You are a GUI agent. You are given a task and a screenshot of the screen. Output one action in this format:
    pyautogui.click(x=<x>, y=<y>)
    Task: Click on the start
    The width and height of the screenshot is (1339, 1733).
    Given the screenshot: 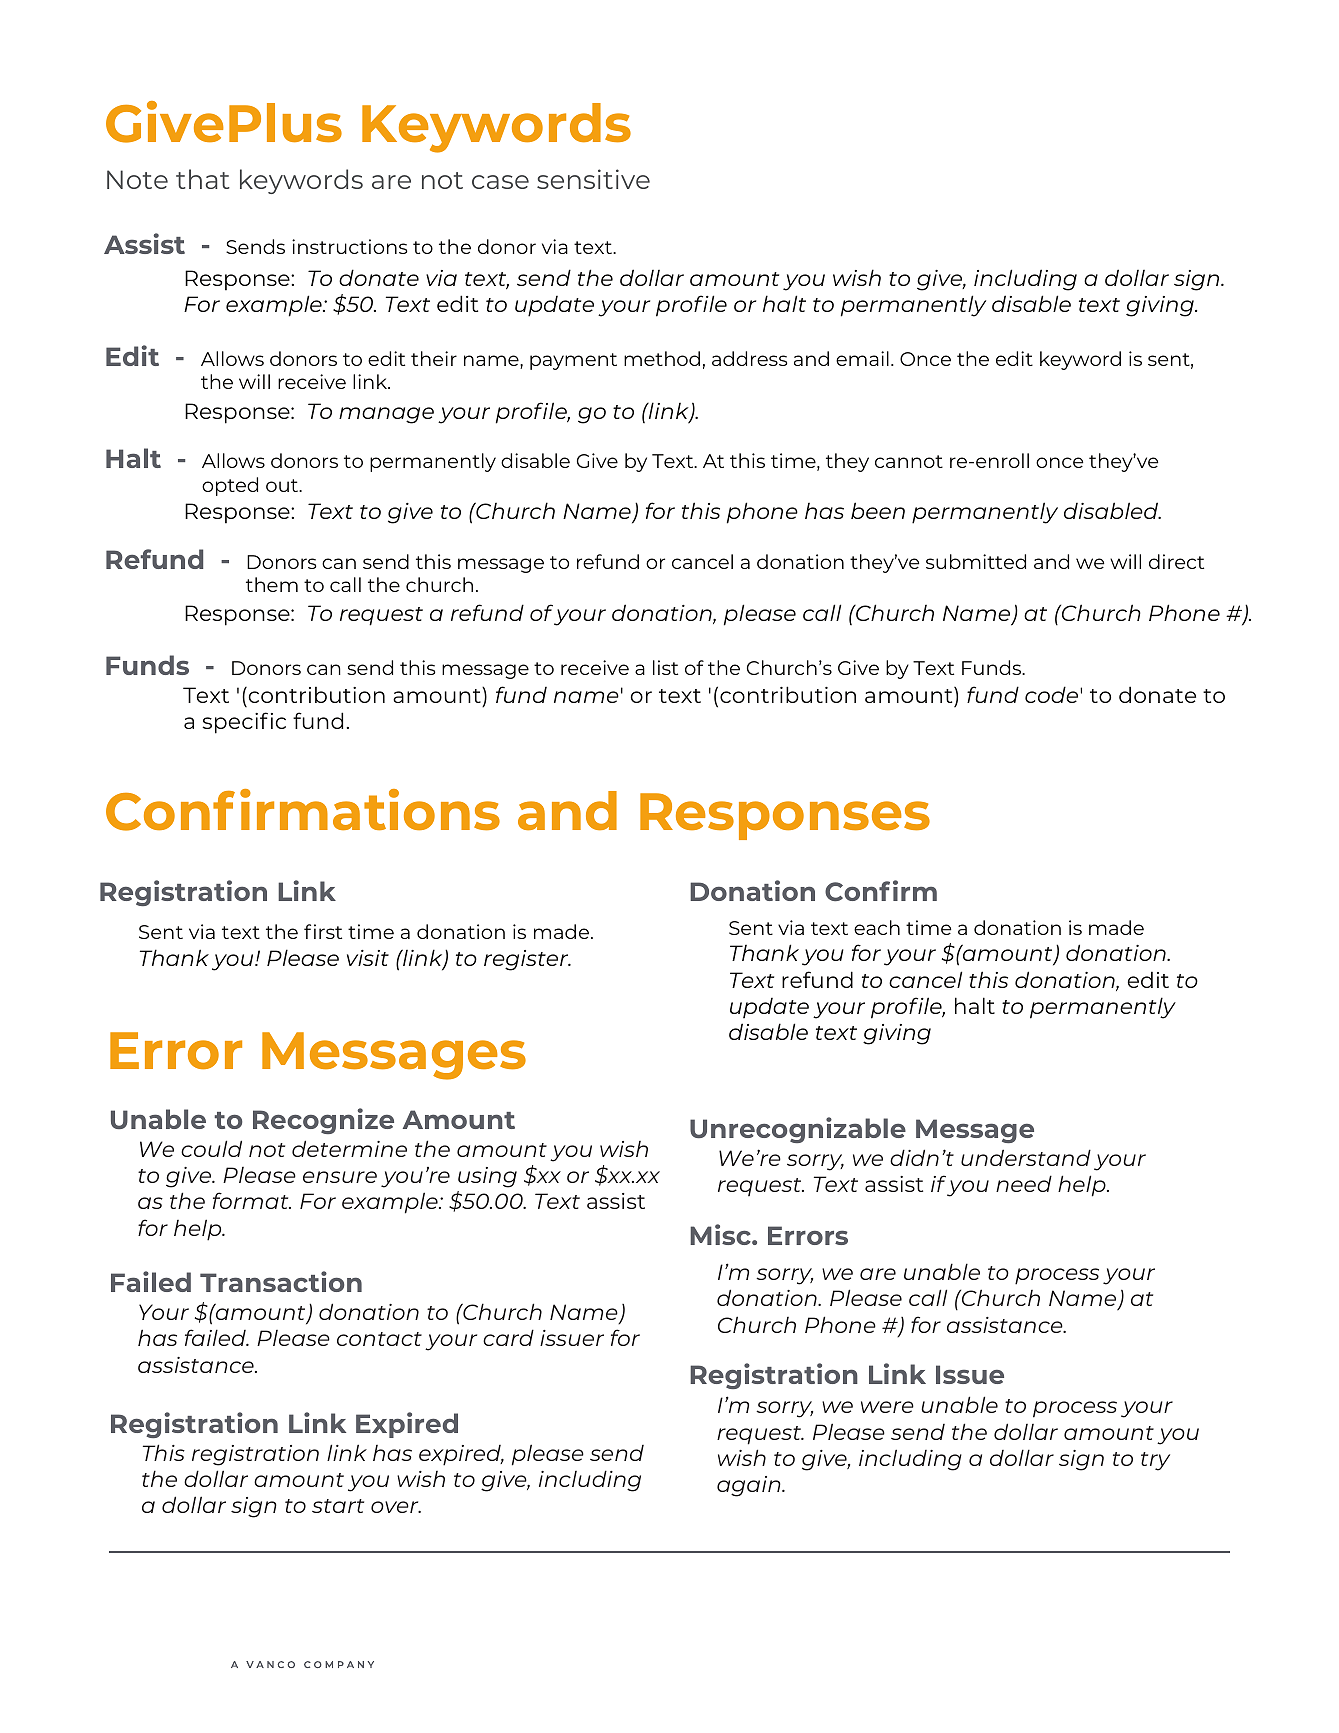 What is the action you would take?
    pyautogui.click(x=338, y=1506)
